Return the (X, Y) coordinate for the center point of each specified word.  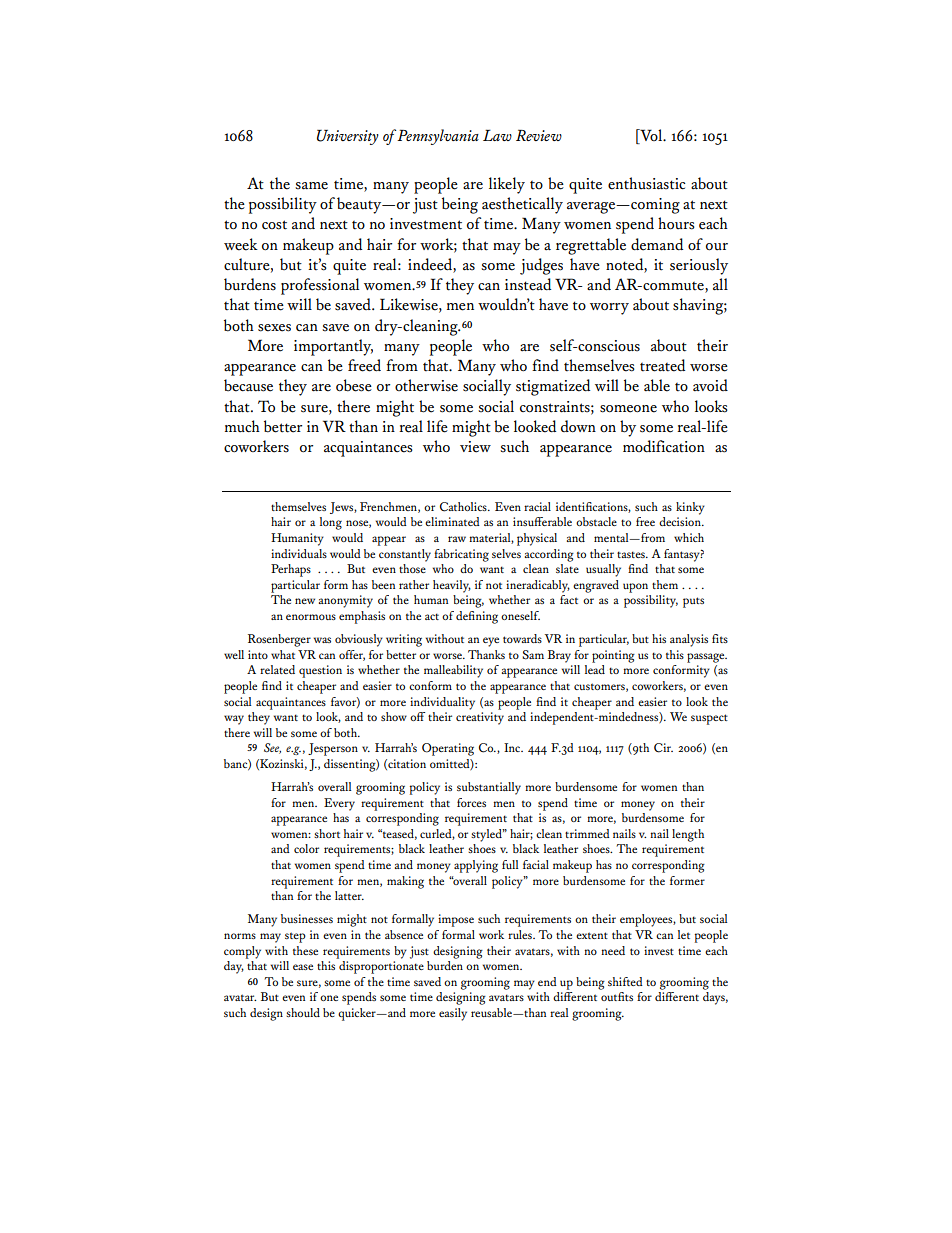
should (303, 1012)
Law (497, 135)
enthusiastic (646, 183)
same (311, 186)
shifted (625, 981)
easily (453, 1014)
